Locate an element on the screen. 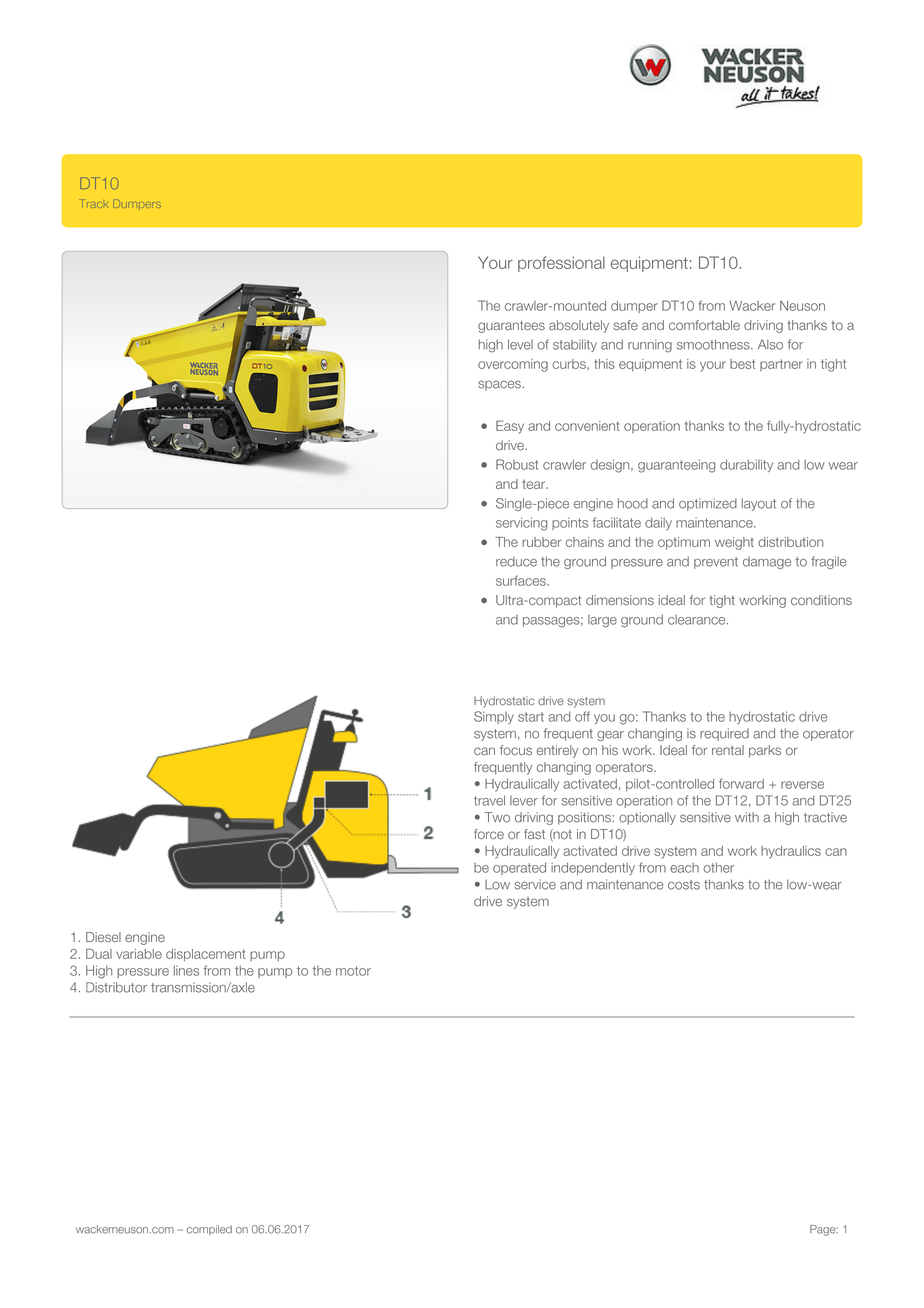  weight is located at coordinates (734, 543).
